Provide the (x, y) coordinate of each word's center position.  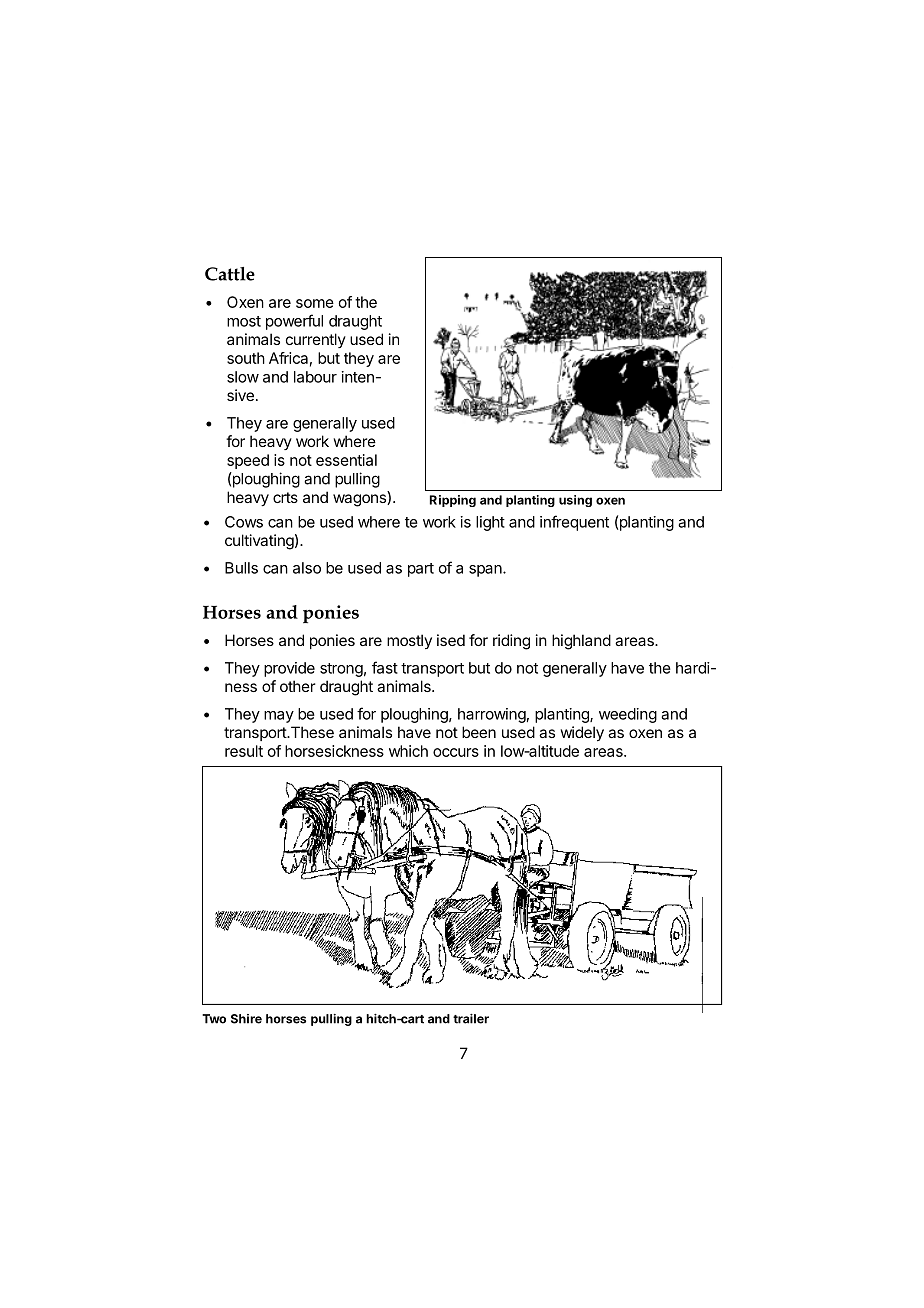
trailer (471, 1019)
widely (582, 734)
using (575, 501)
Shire (246, 1019)
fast (385, 667)
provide (289, 669)
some (315, 303)
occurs (456, 752)
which (408, 751)
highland (581, 642)
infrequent (574, 523)
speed (248, 461)
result (244, 751)
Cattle (230, 274)
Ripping (453, 501)
